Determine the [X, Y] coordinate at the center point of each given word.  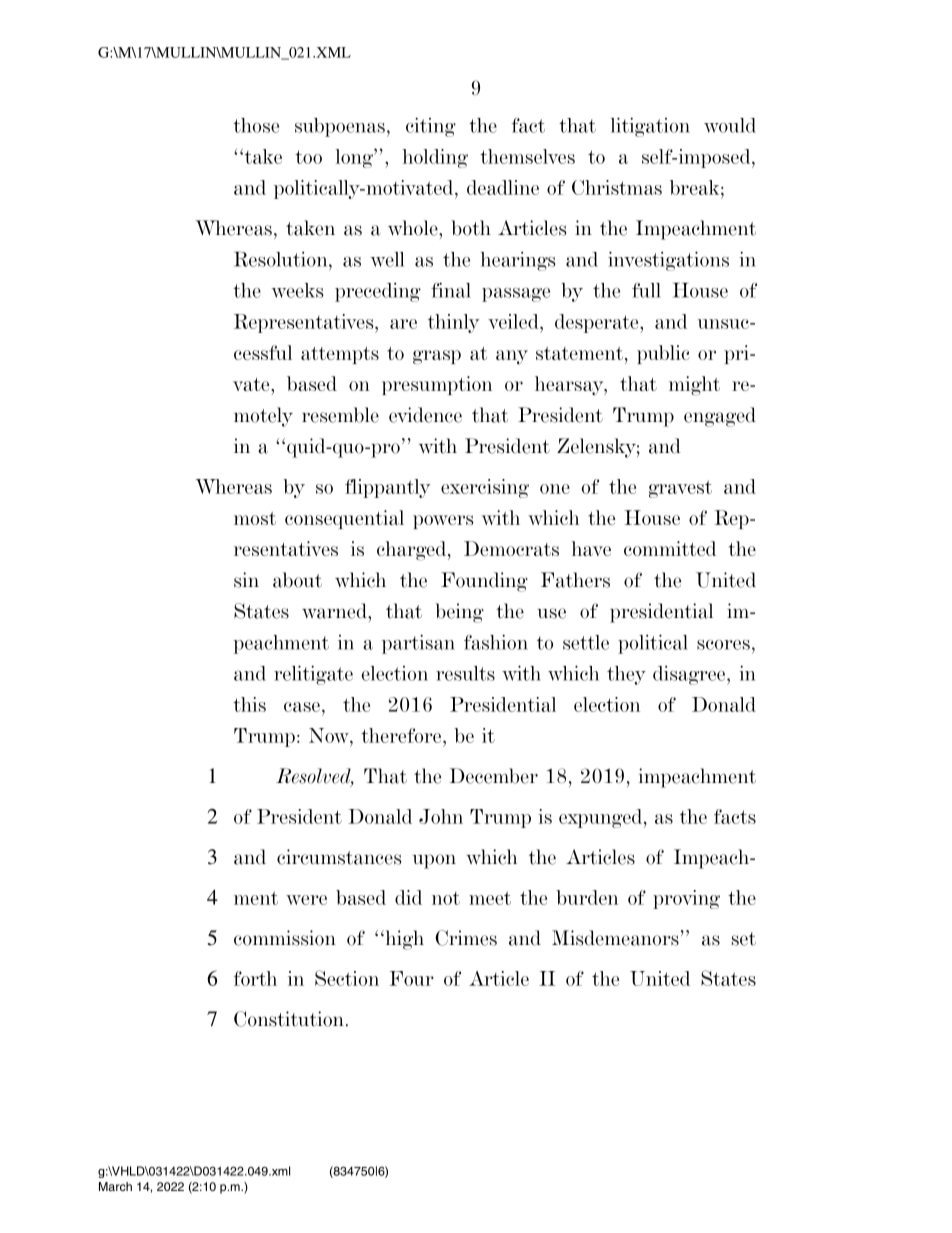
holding [435, 158]
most [255, 518]
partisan [418, 644]
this [249, 704]
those [256, 125]
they [626, 675]
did [408, 897]
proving [686, 899]
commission [285, 938]
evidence [425, 415]
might [694, 386]
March [115, 1186]
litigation [650, 127]
